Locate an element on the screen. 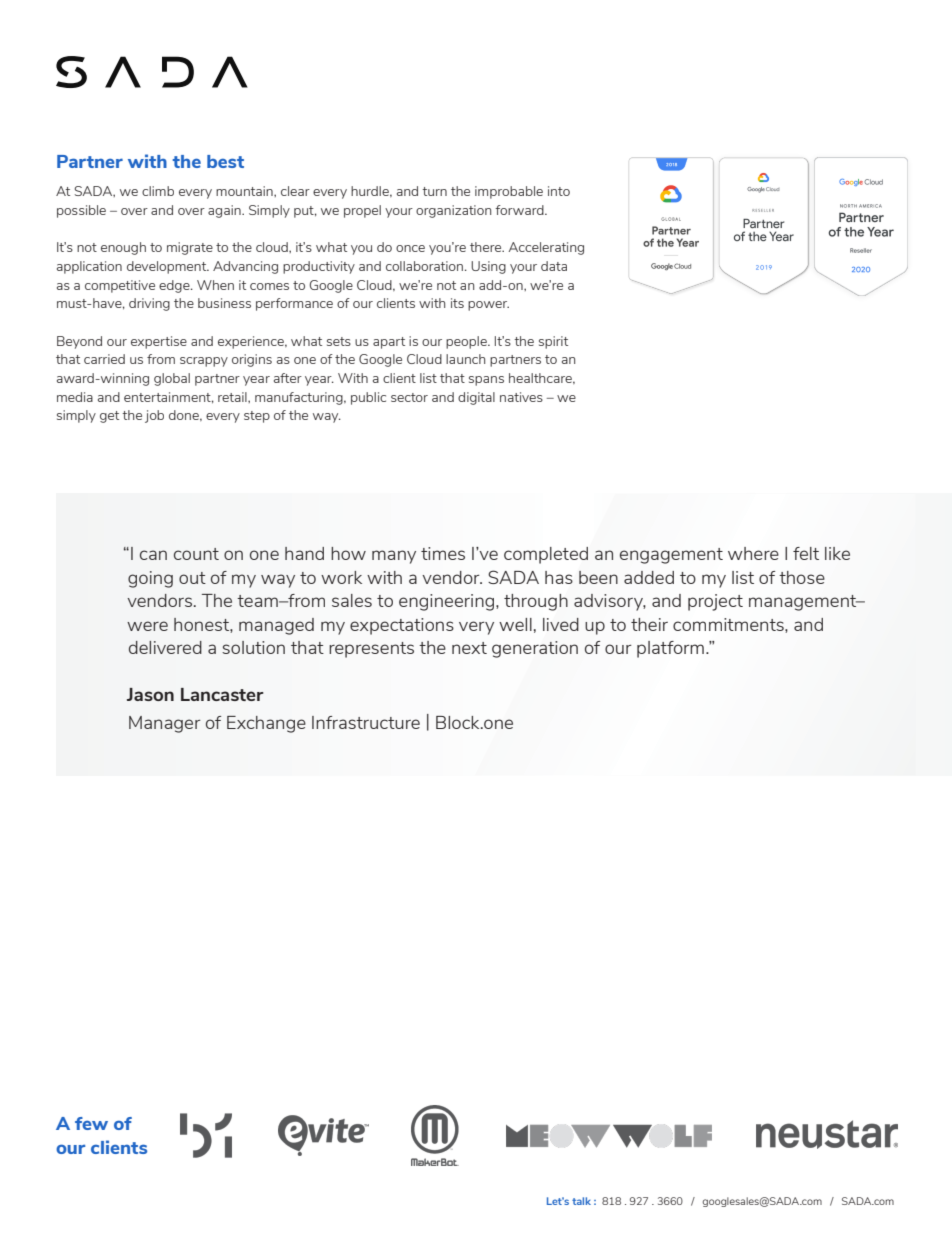 The height and width of the screenshot is (1233, 952). talk is located at coordinates (581, 1201).
